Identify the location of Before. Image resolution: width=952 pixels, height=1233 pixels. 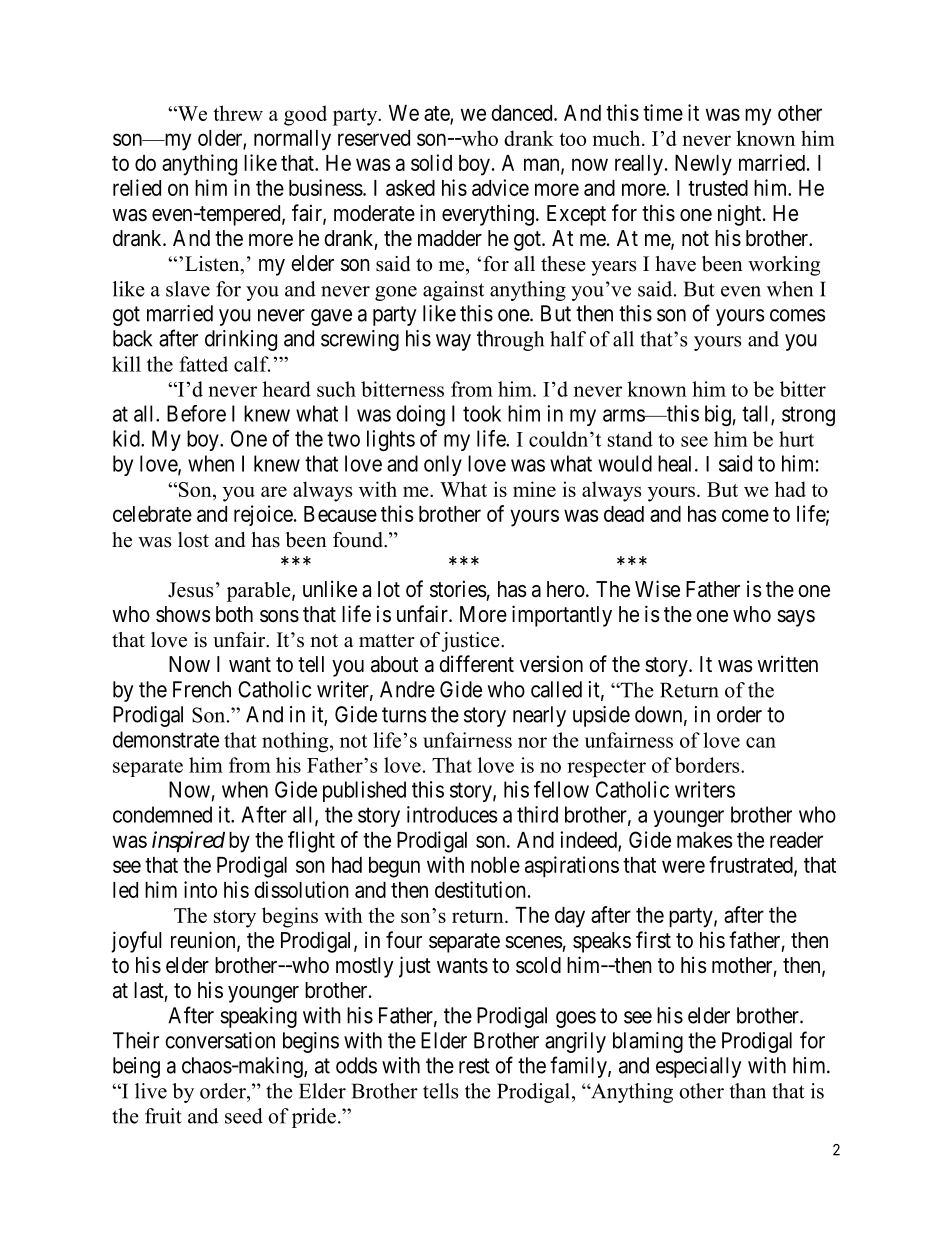
(196, 413).
